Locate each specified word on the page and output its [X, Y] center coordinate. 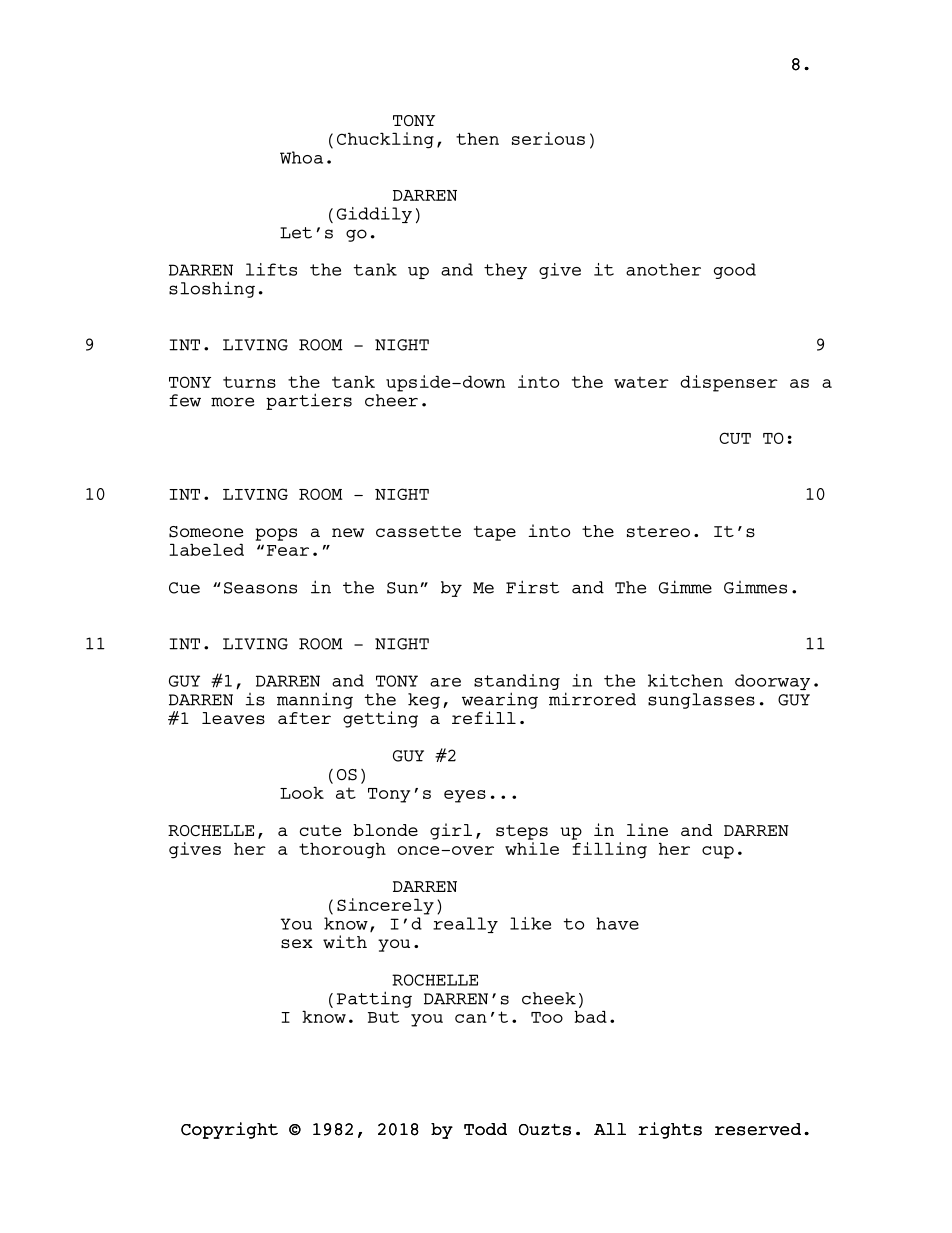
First [532, 587]
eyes [465, 796]
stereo [658, 532]
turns [249, 382]
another [663, 269]
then [477, 138]
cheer [391, 400]
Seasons [260, 588]
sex [297, 944]
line [647, 829]
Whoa [301, 157]
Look [302, 792]
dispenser [729, 383]
